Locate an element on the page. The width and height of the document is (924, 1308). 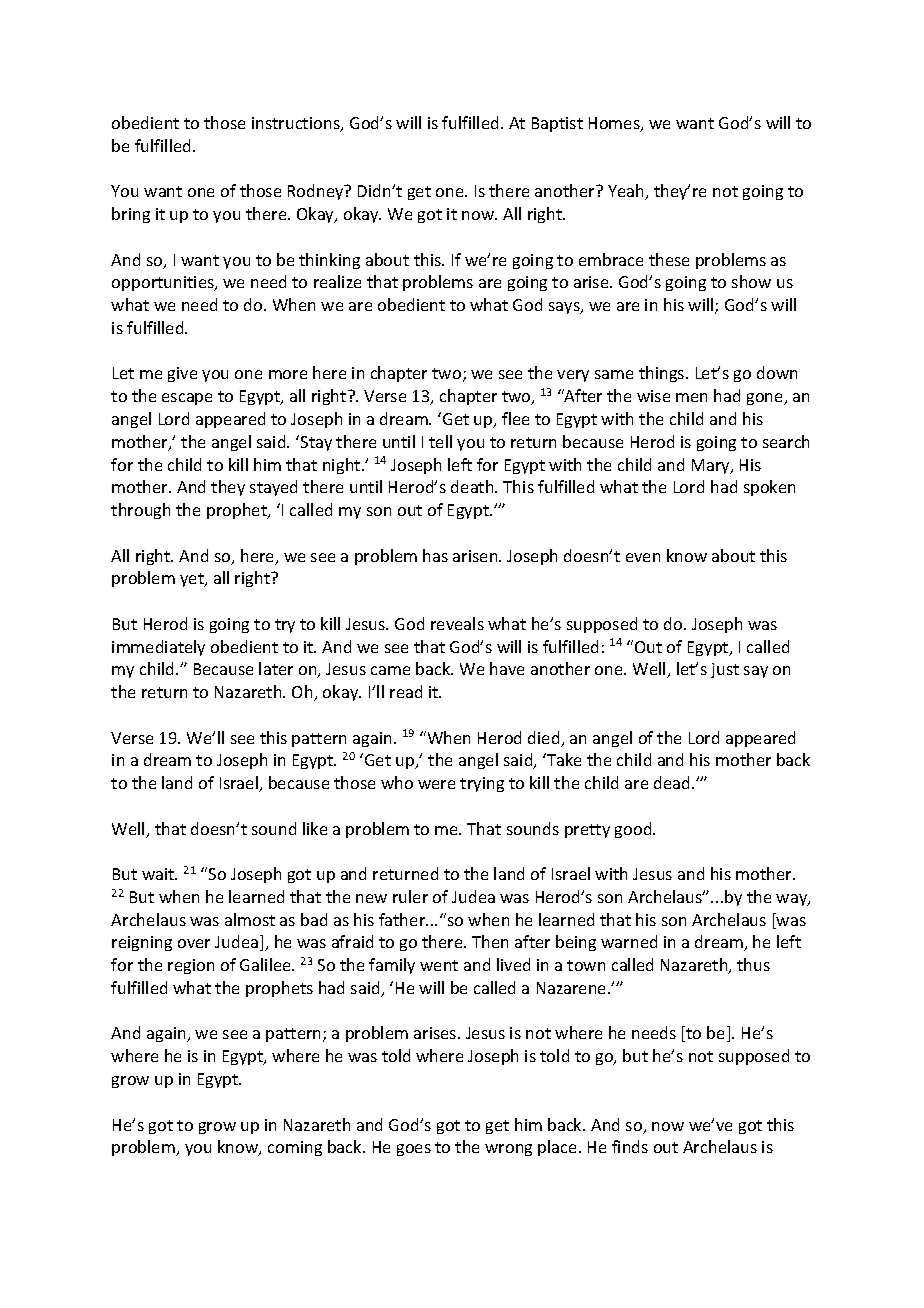
goes is located at coordinates (414, 1150).
